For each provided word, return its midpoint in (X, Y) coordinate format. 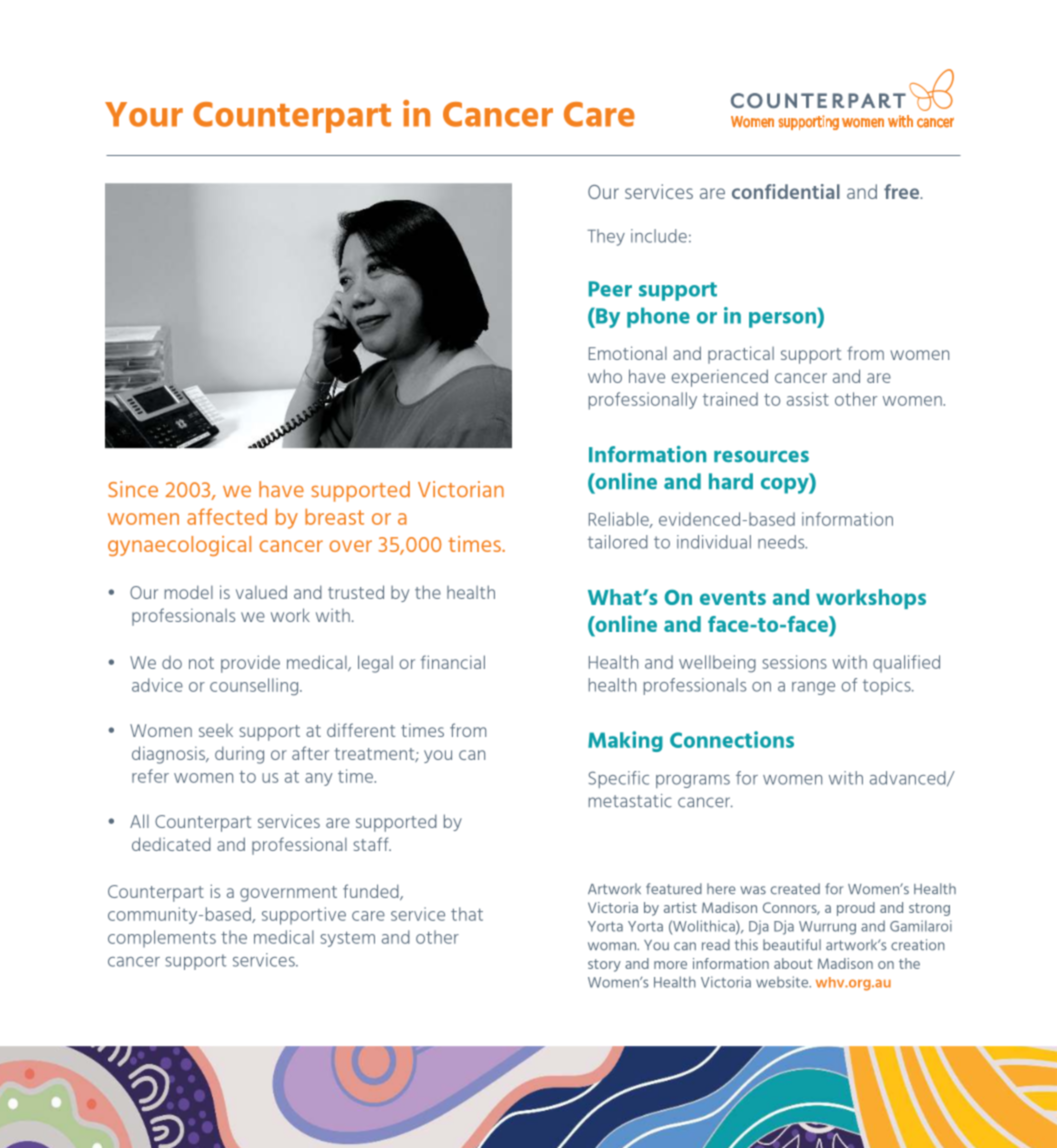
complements (162, 939)
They (606, 237)
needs (782, 542)
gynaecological (179, 546)
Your (144, 114)
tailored (618, 542)
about (793, 963)
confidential (786, 191)
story (604, 965)
